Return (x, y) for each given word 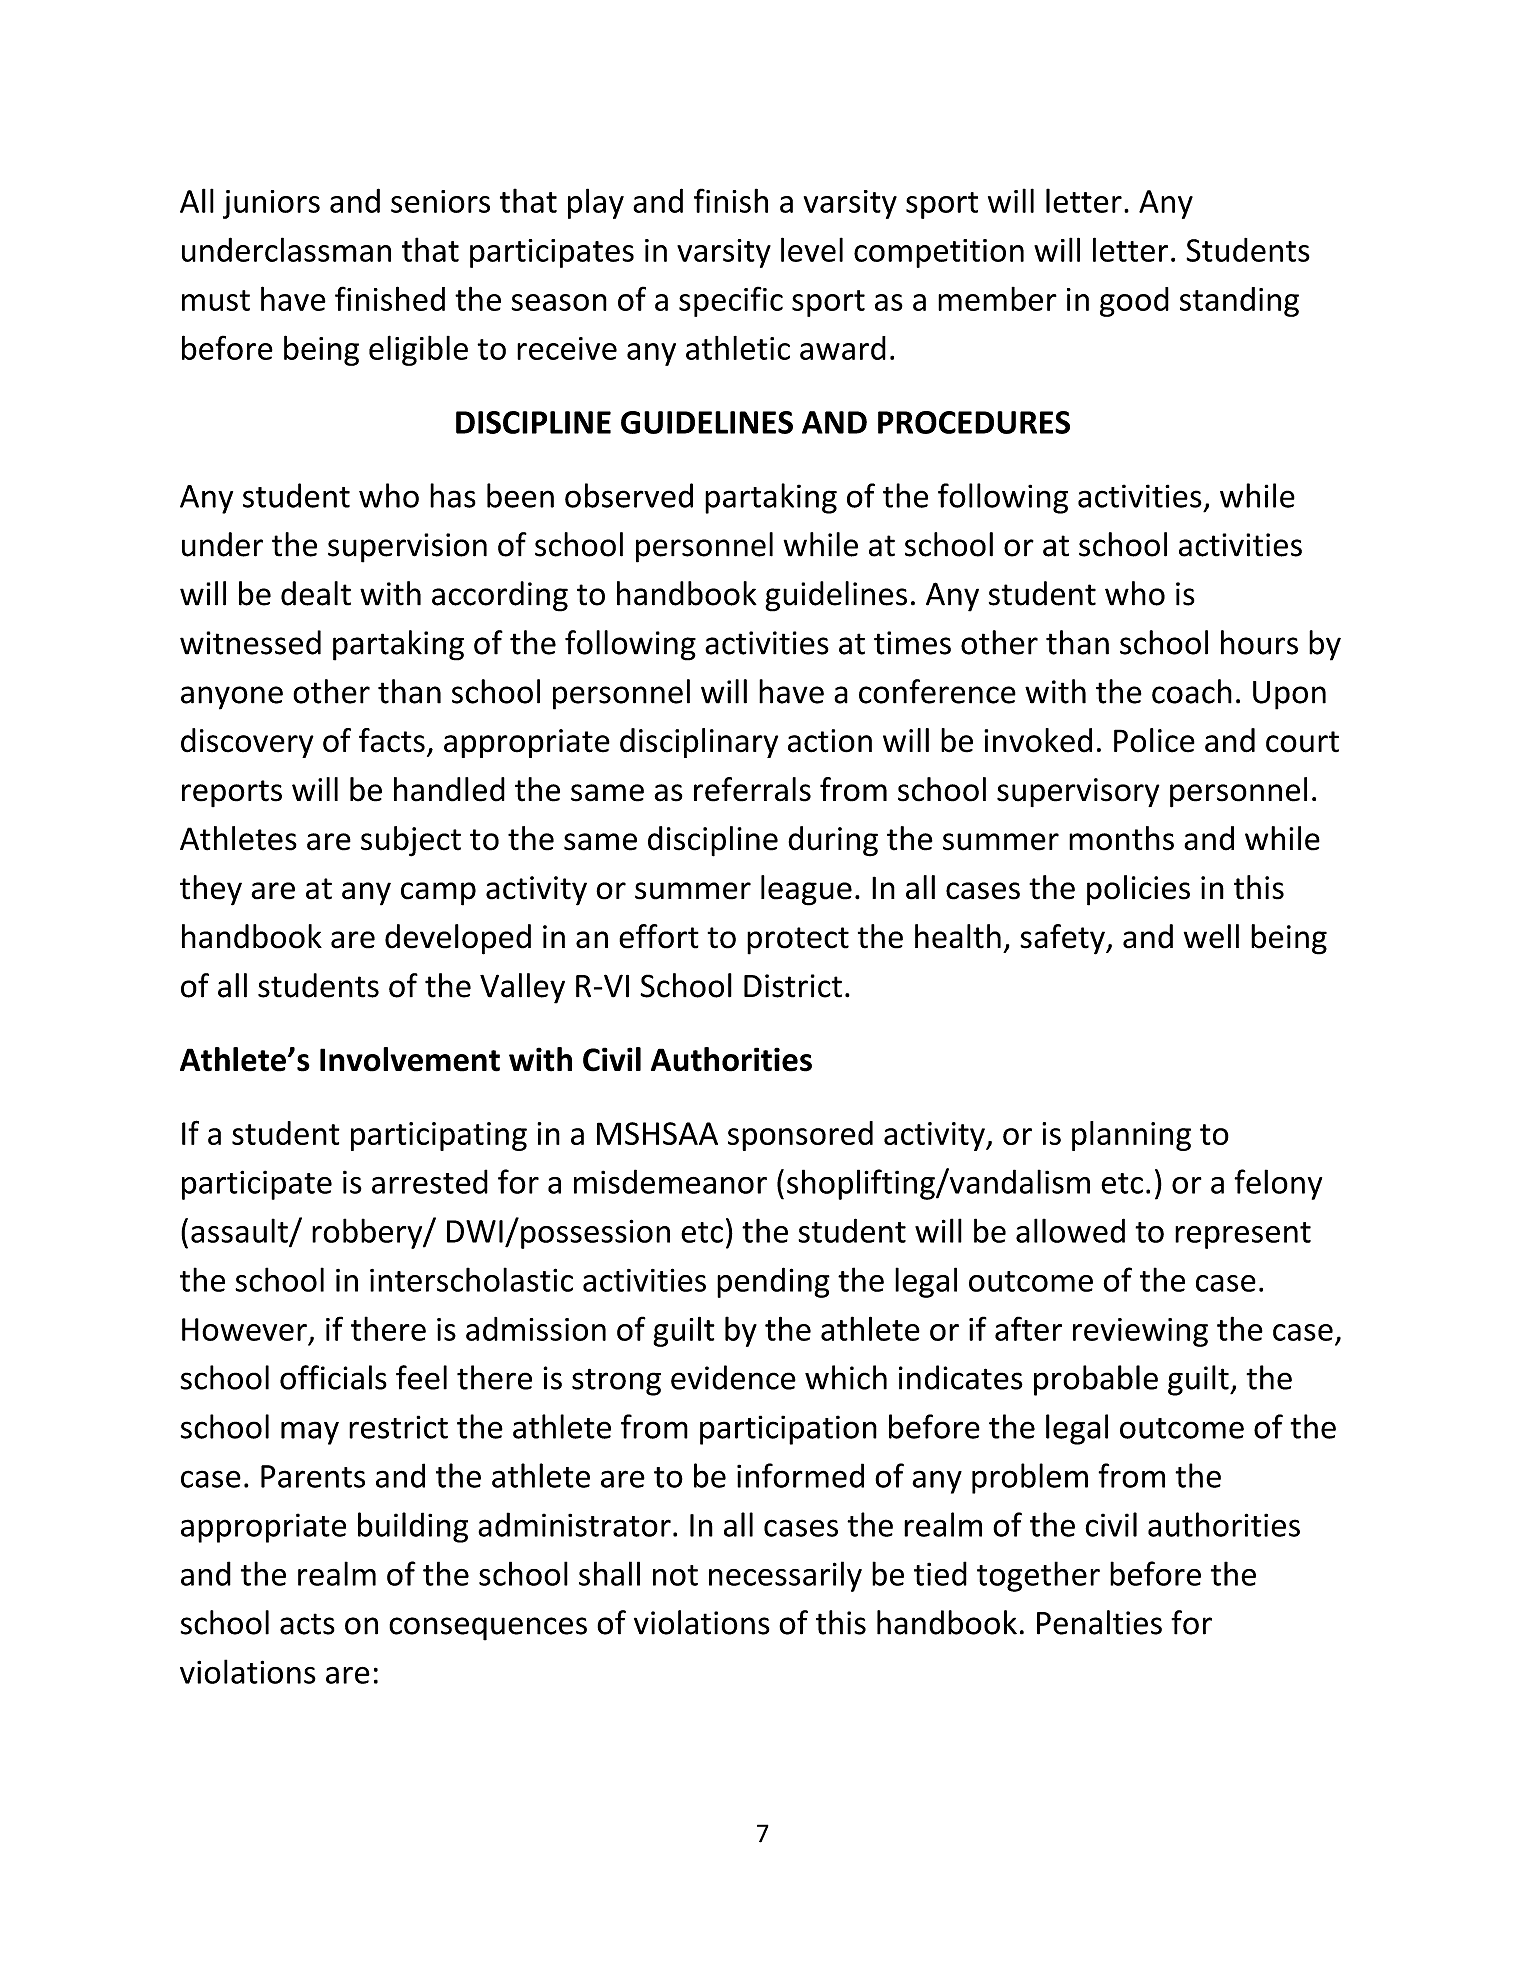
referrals (752, 789)
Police (1154, 740)
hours (1259, 642)
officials (333, 1377)
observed (629, 495)
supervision (407, 548)
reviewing (1140, 1332)
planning (1131, 1136)
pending (773, 1282)
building (413, 1527)
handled (449, 789)
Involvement (410, 1059)
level (812, 249)
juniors (271, 204)
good (1134, 302)
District (793, 986)
